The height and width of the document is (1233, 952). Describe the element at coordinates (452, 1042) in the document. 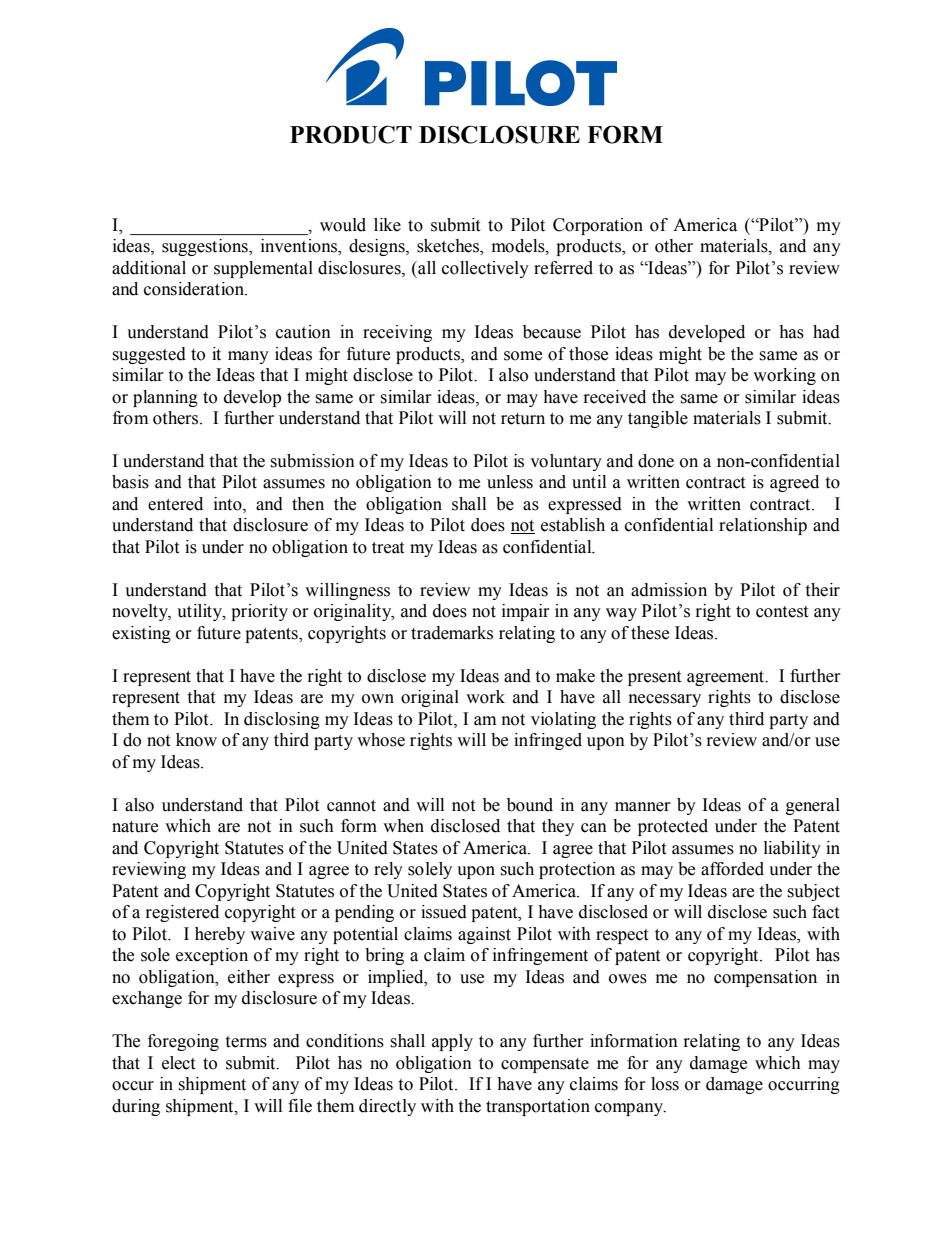

I see `apply` at that location.
